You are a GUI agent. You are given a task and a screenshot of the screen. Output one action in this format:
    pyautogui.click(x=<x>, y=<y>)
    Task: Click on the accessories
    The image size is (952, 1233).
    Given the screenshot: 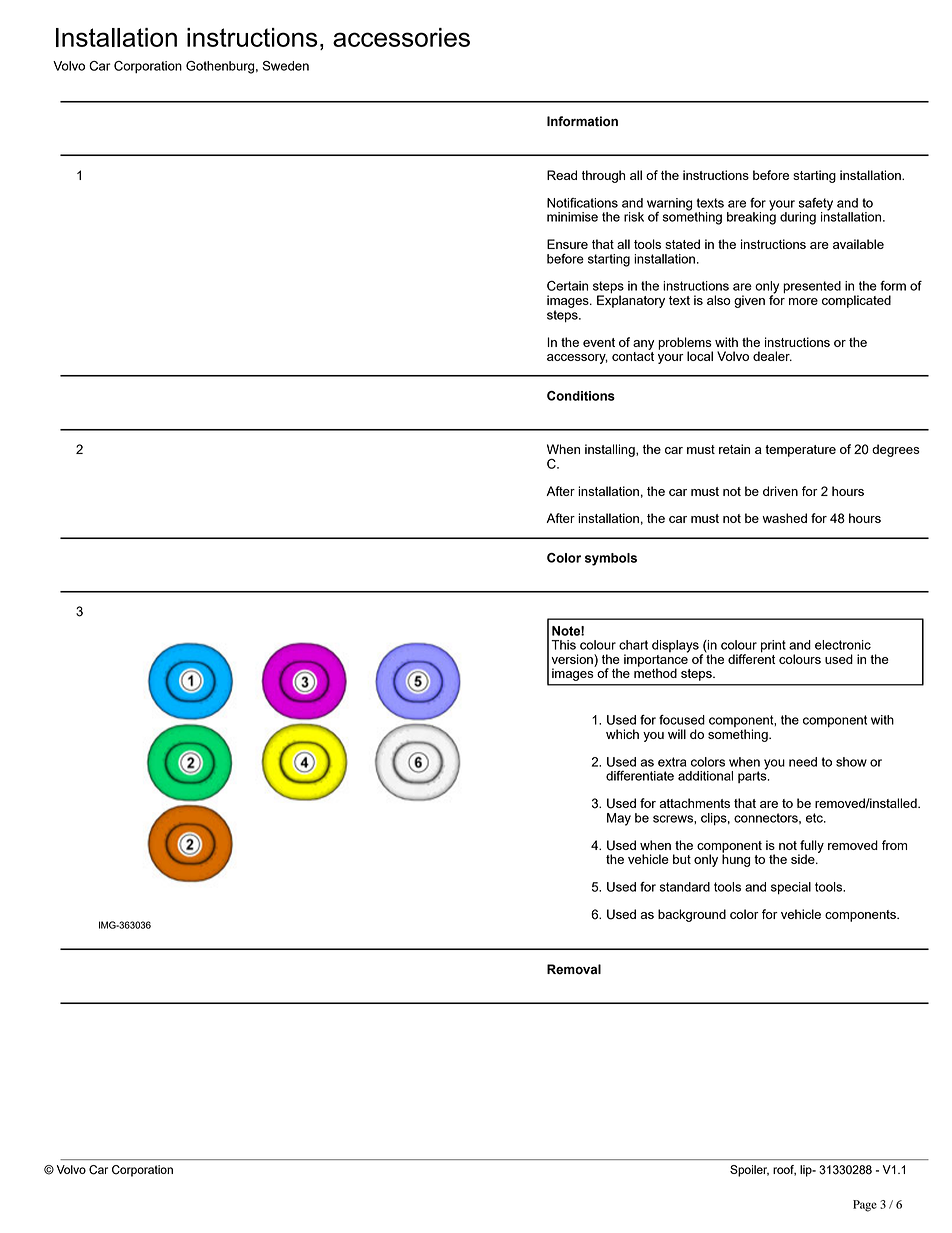 What is the action you would take?
    pyautogui.click(x=401, y=37)
